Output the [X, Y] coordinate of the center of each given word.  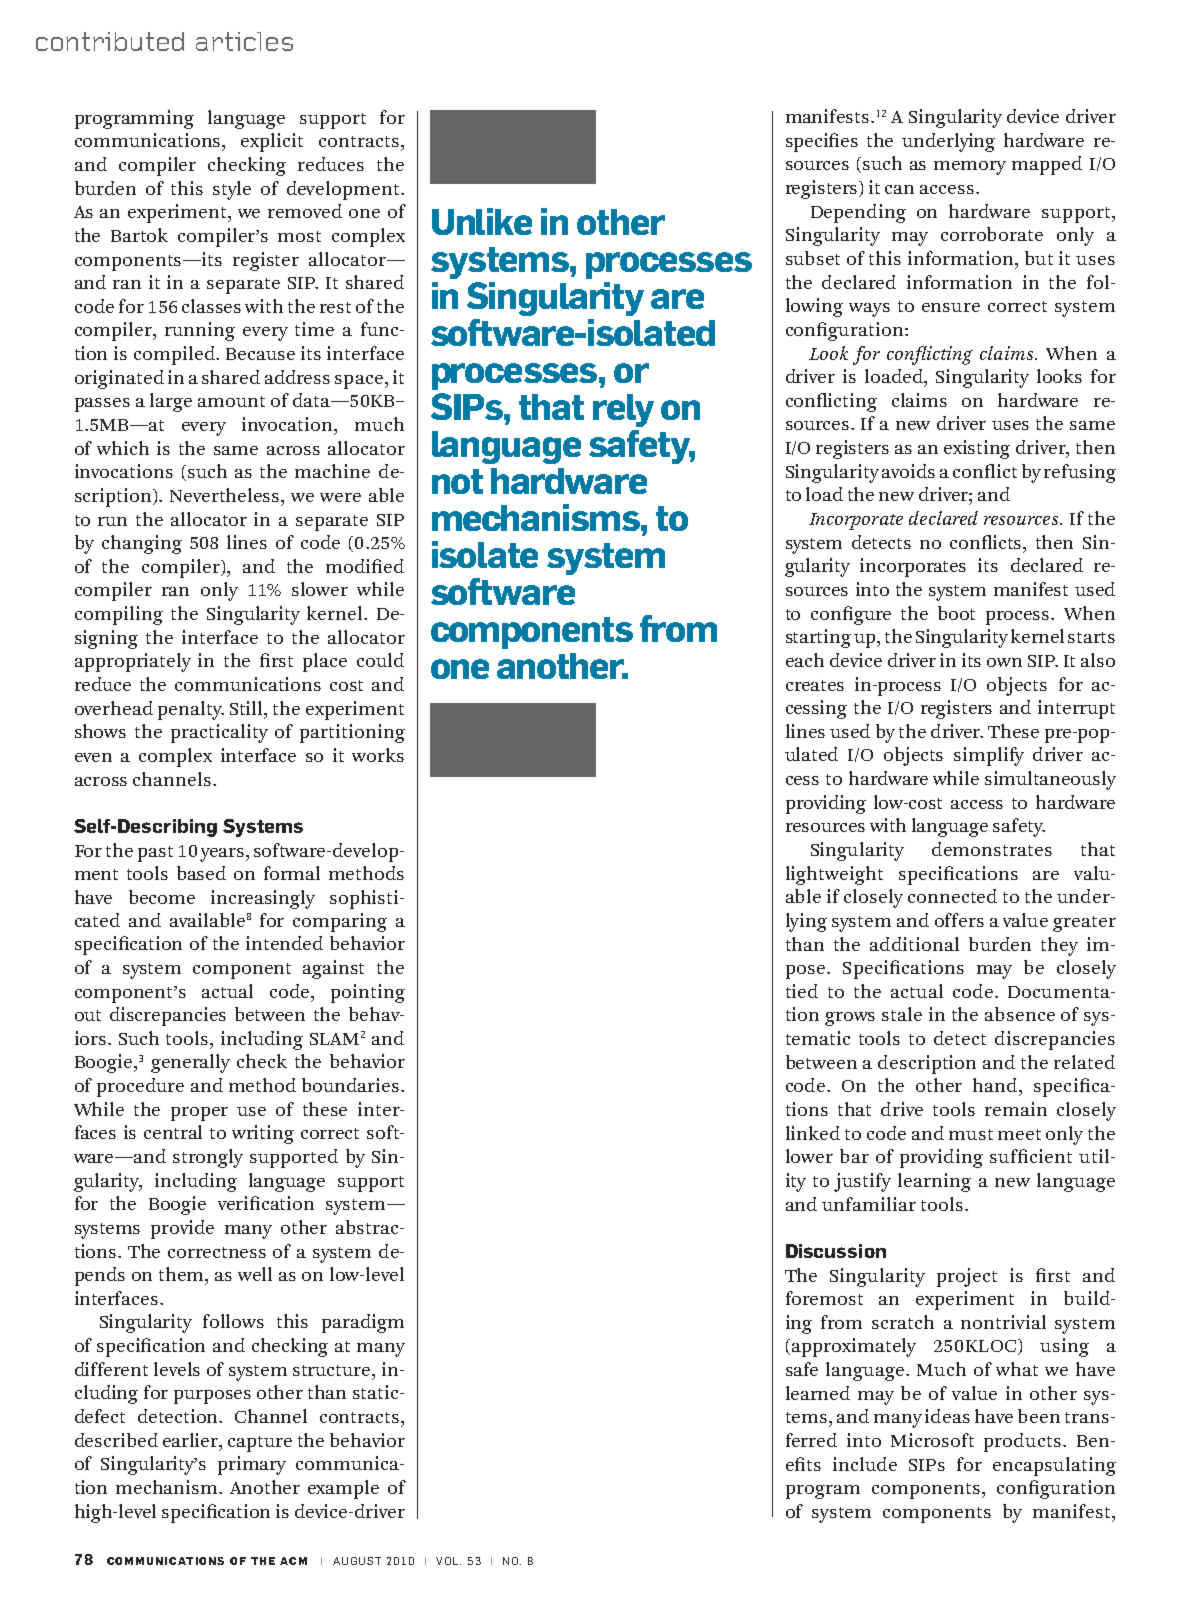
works [378, 755]
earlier [192, 1440]
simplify [989, 756]
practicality [219, 733]
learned [818, 1393]
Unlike [482, 221]
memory [970, 168]
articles [244, 41]
